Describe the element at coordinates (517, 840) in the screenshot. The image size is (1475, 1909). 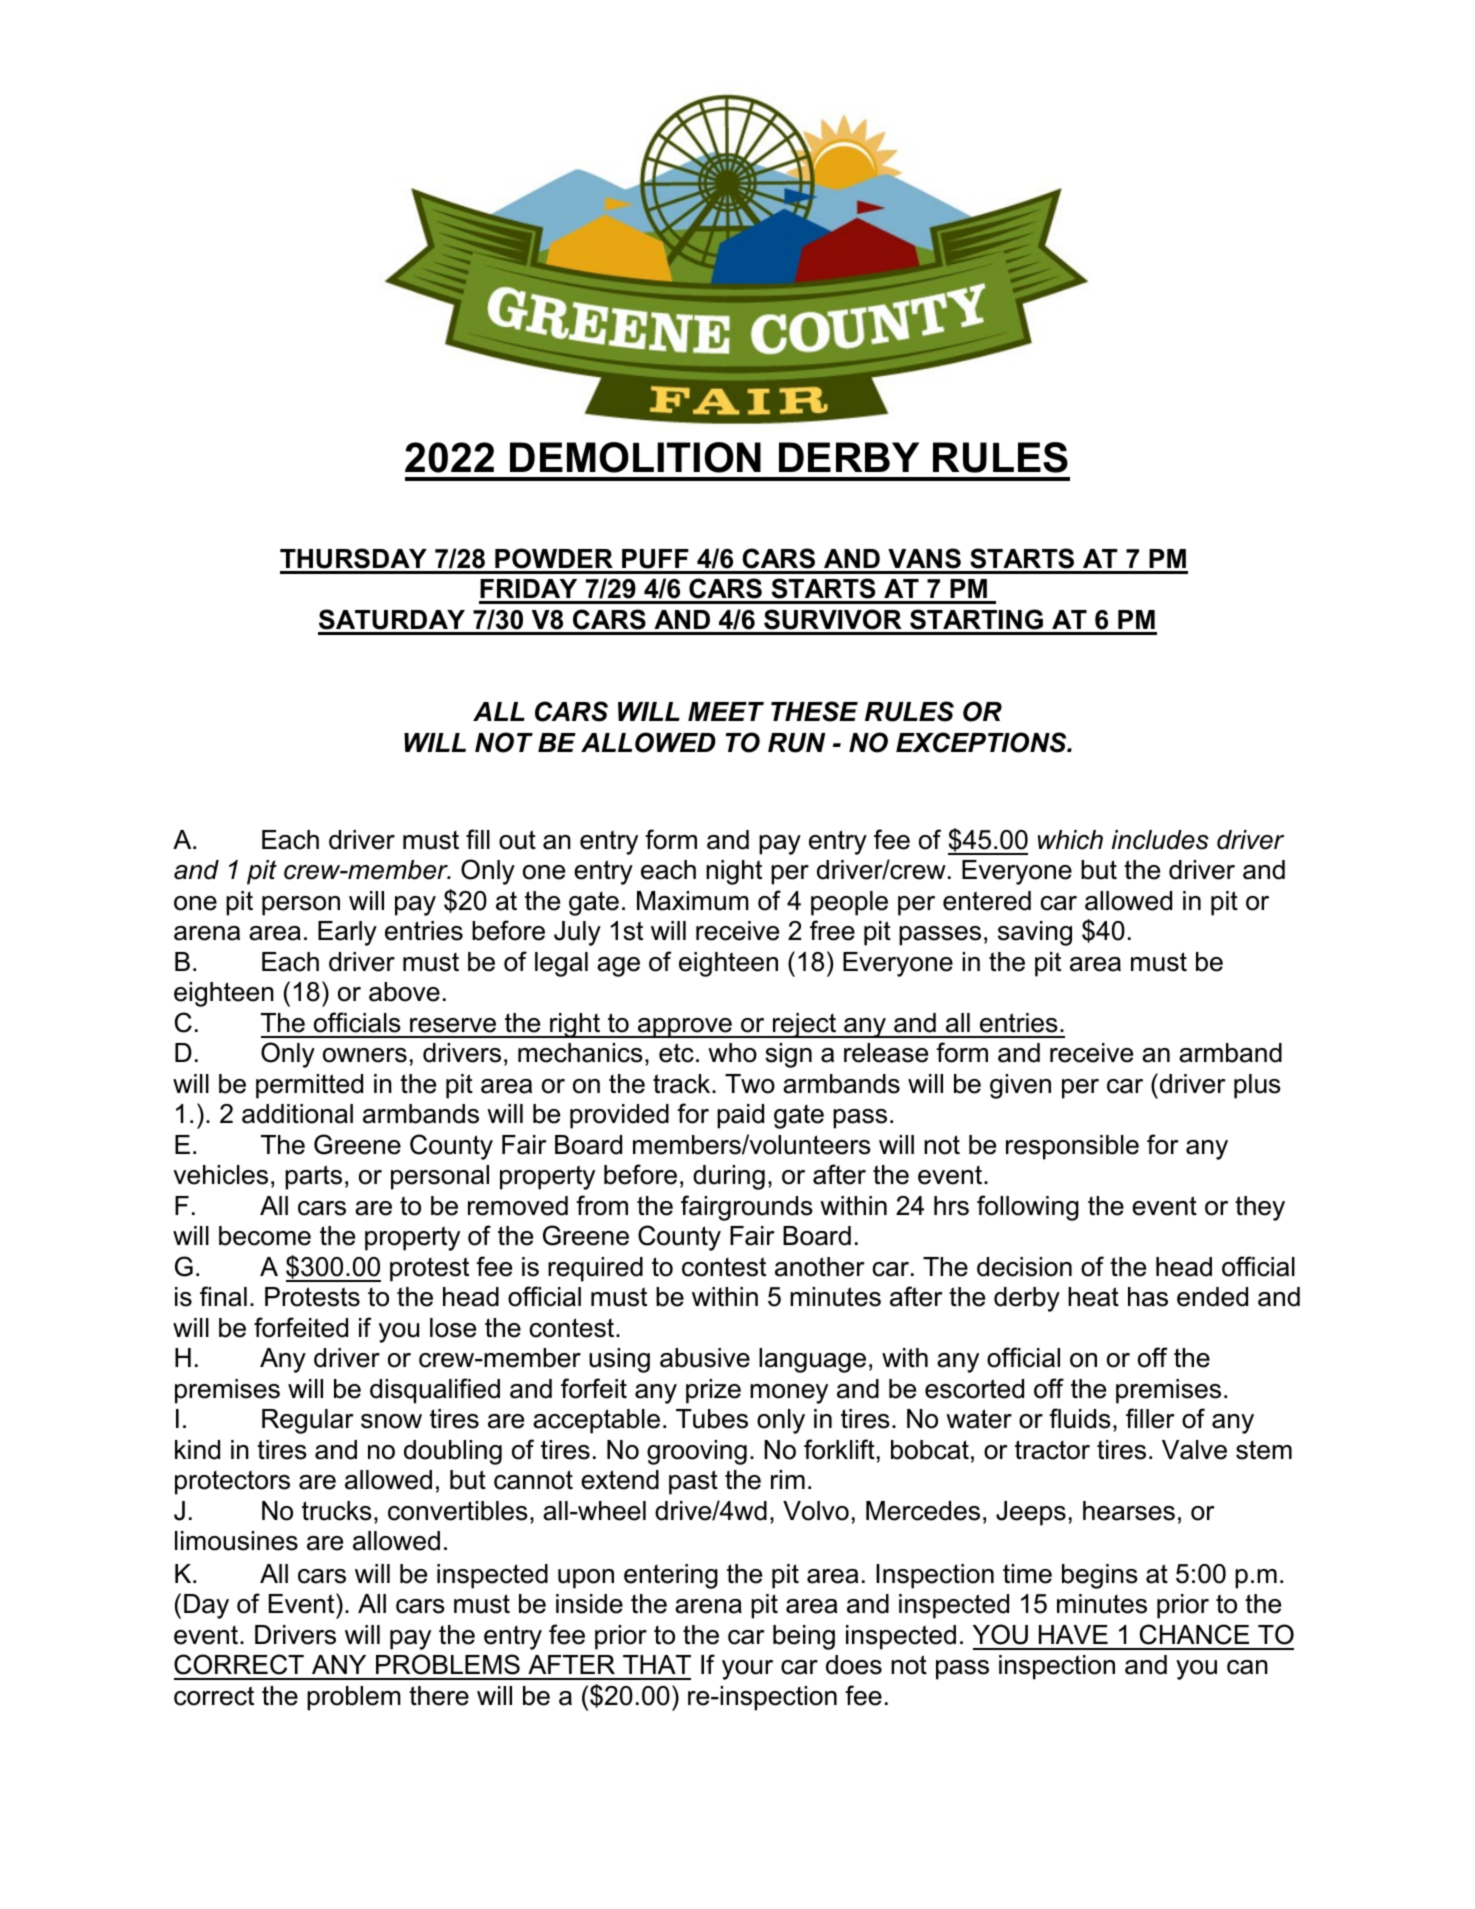
I see `out` at that location.
